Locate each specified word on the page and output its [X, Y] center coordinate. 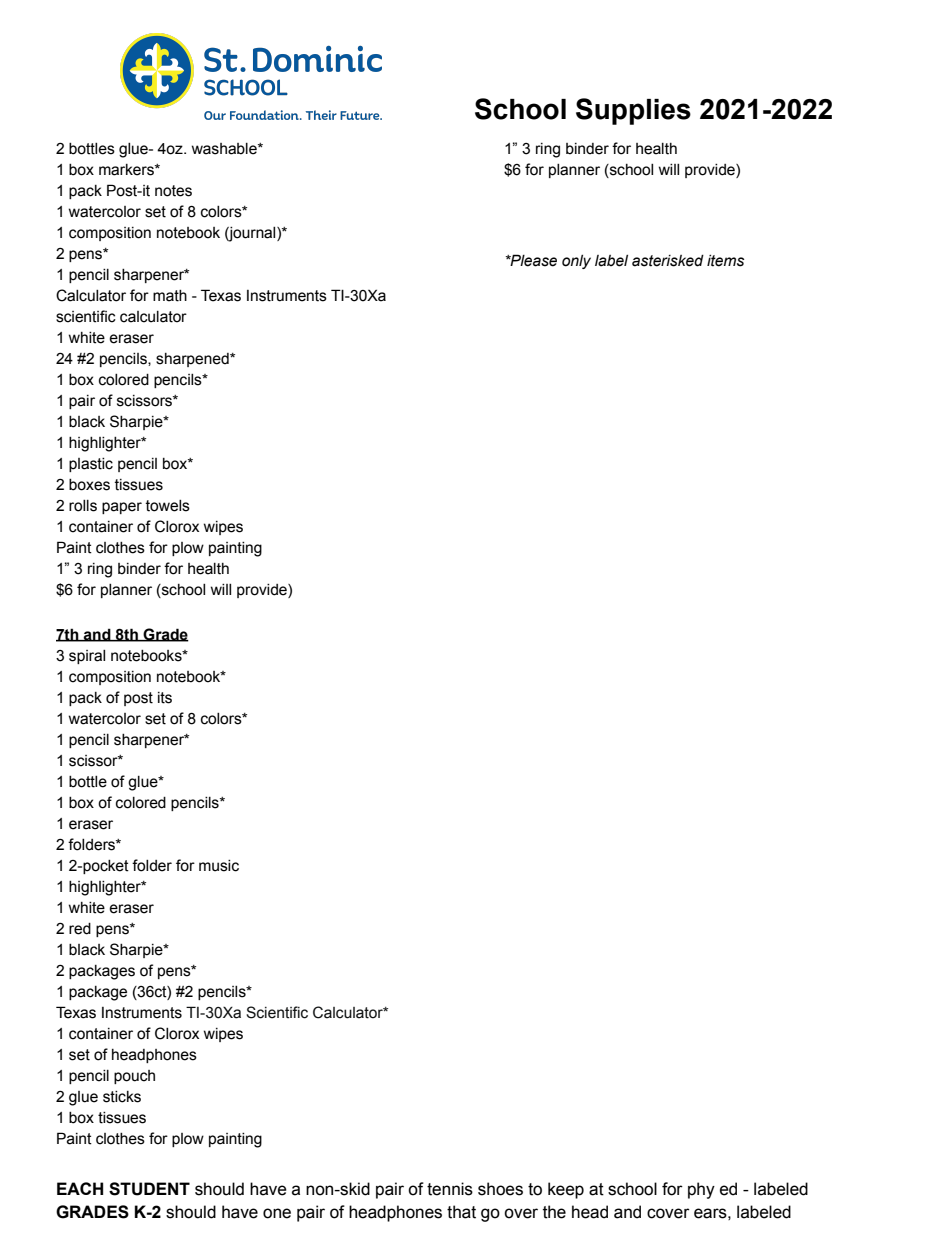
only [576, 262]
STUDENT [149, 1189]
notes [173, 191]
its [165, 698]
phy [701, 1190]
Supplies [633, 111]
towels [168, 506]
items [725, 261]
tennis [450, 1189]
